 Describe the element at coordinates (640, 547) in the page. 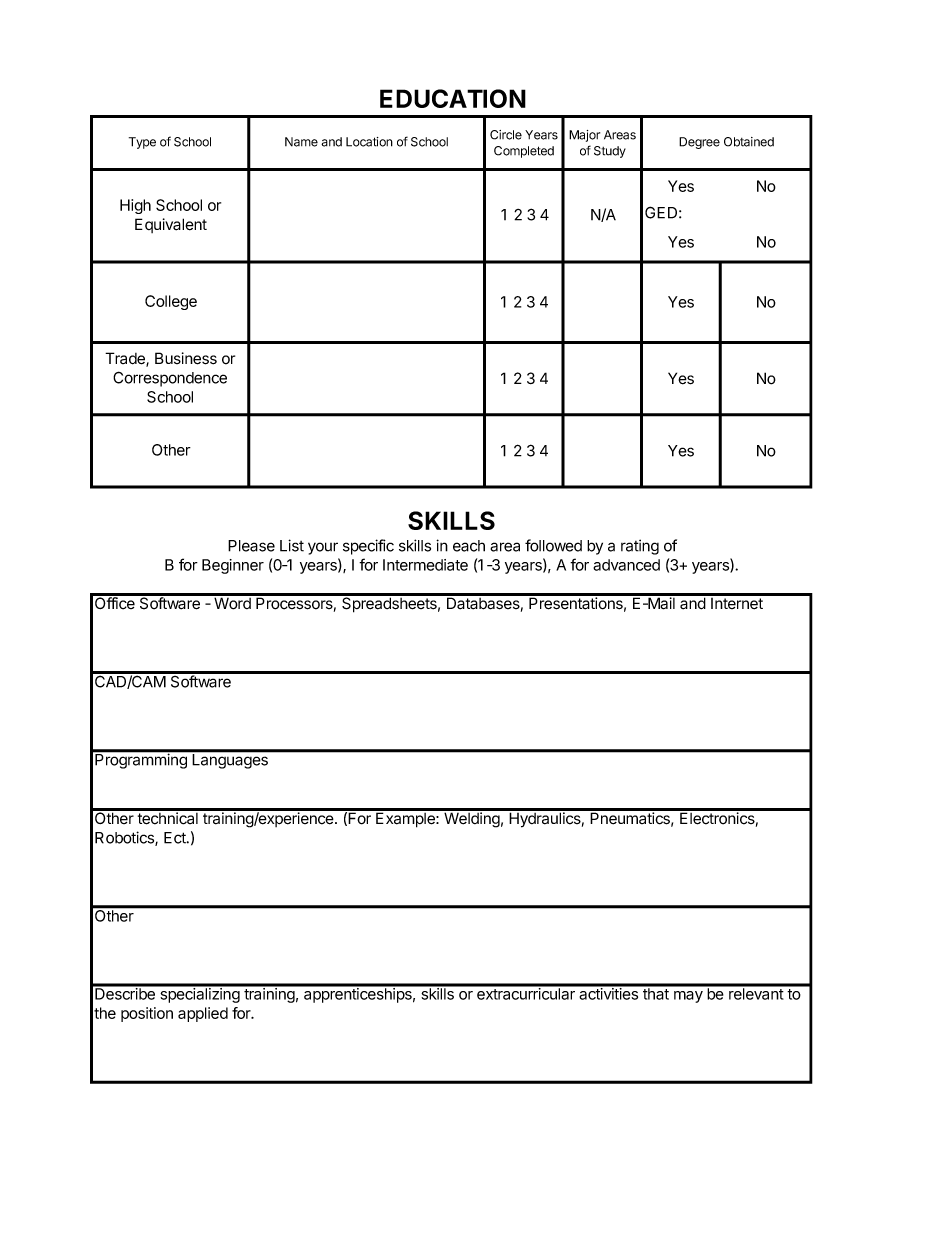

I see `rating` at that location.
